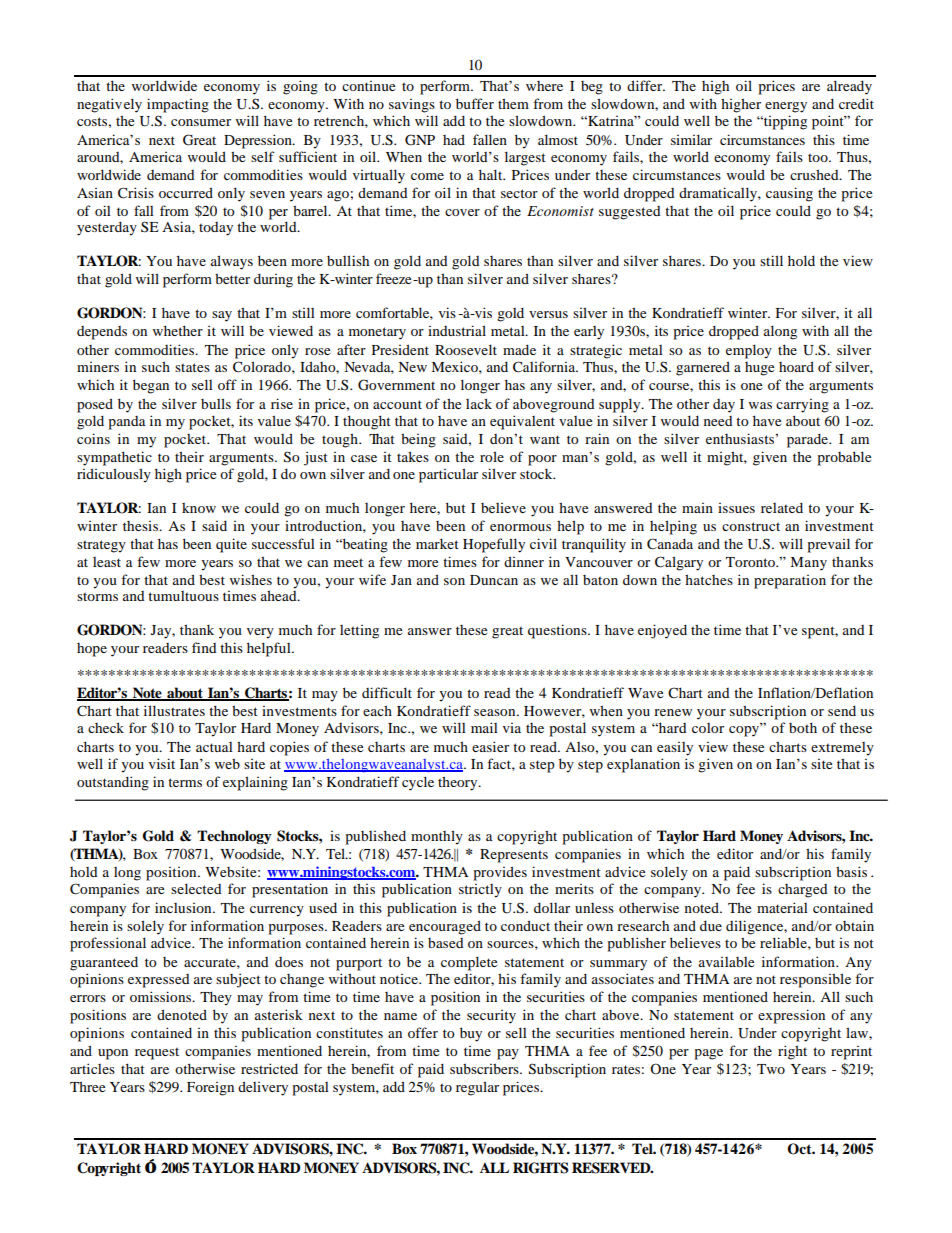 The width and height of the screenshot is (952, 1233). Describe the element at coordinates (485, 1068) in the screenshot. I see `subscribers` at that location.
